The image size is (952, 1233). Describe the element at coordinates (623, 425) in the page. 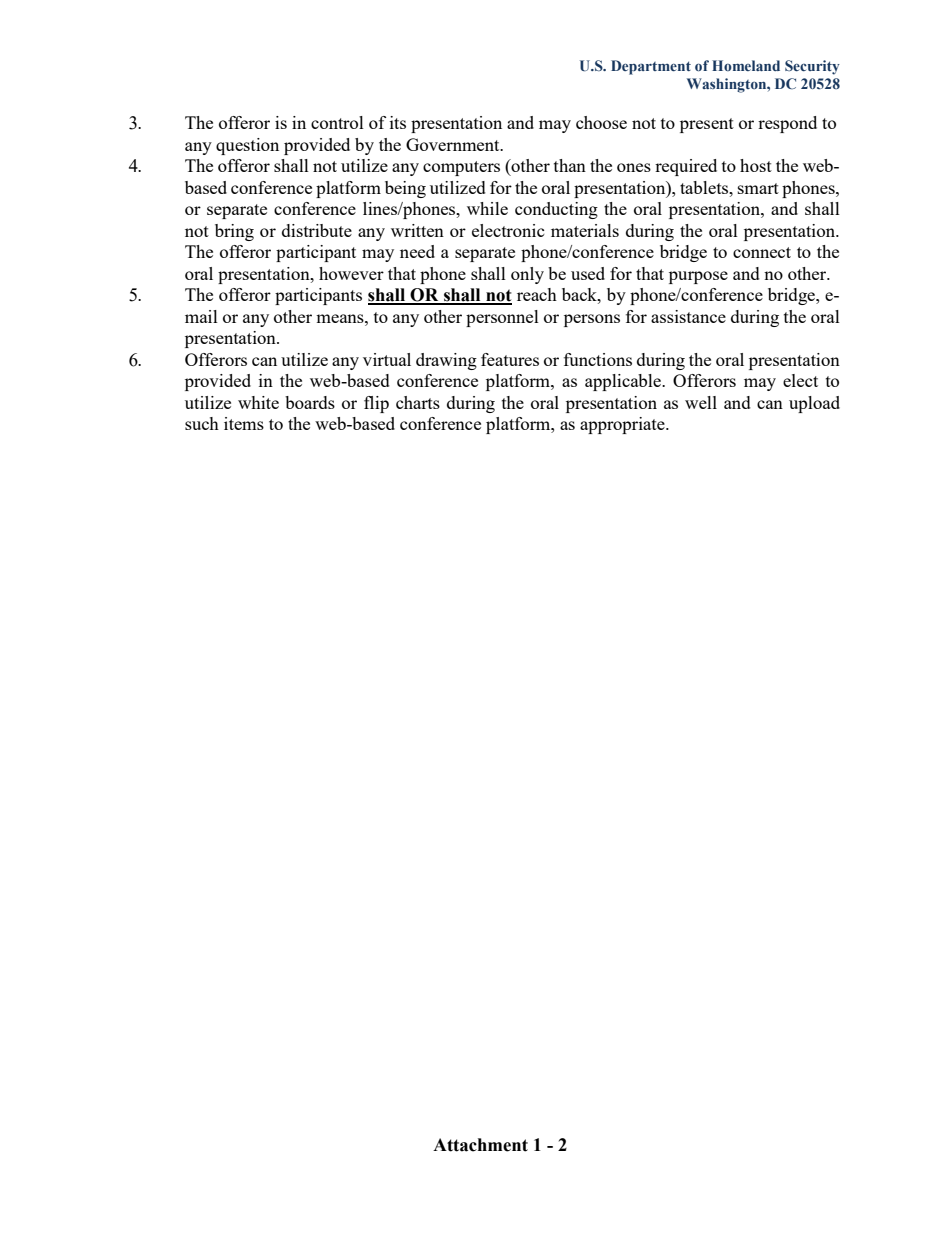

I see `appropriate` at that location.
